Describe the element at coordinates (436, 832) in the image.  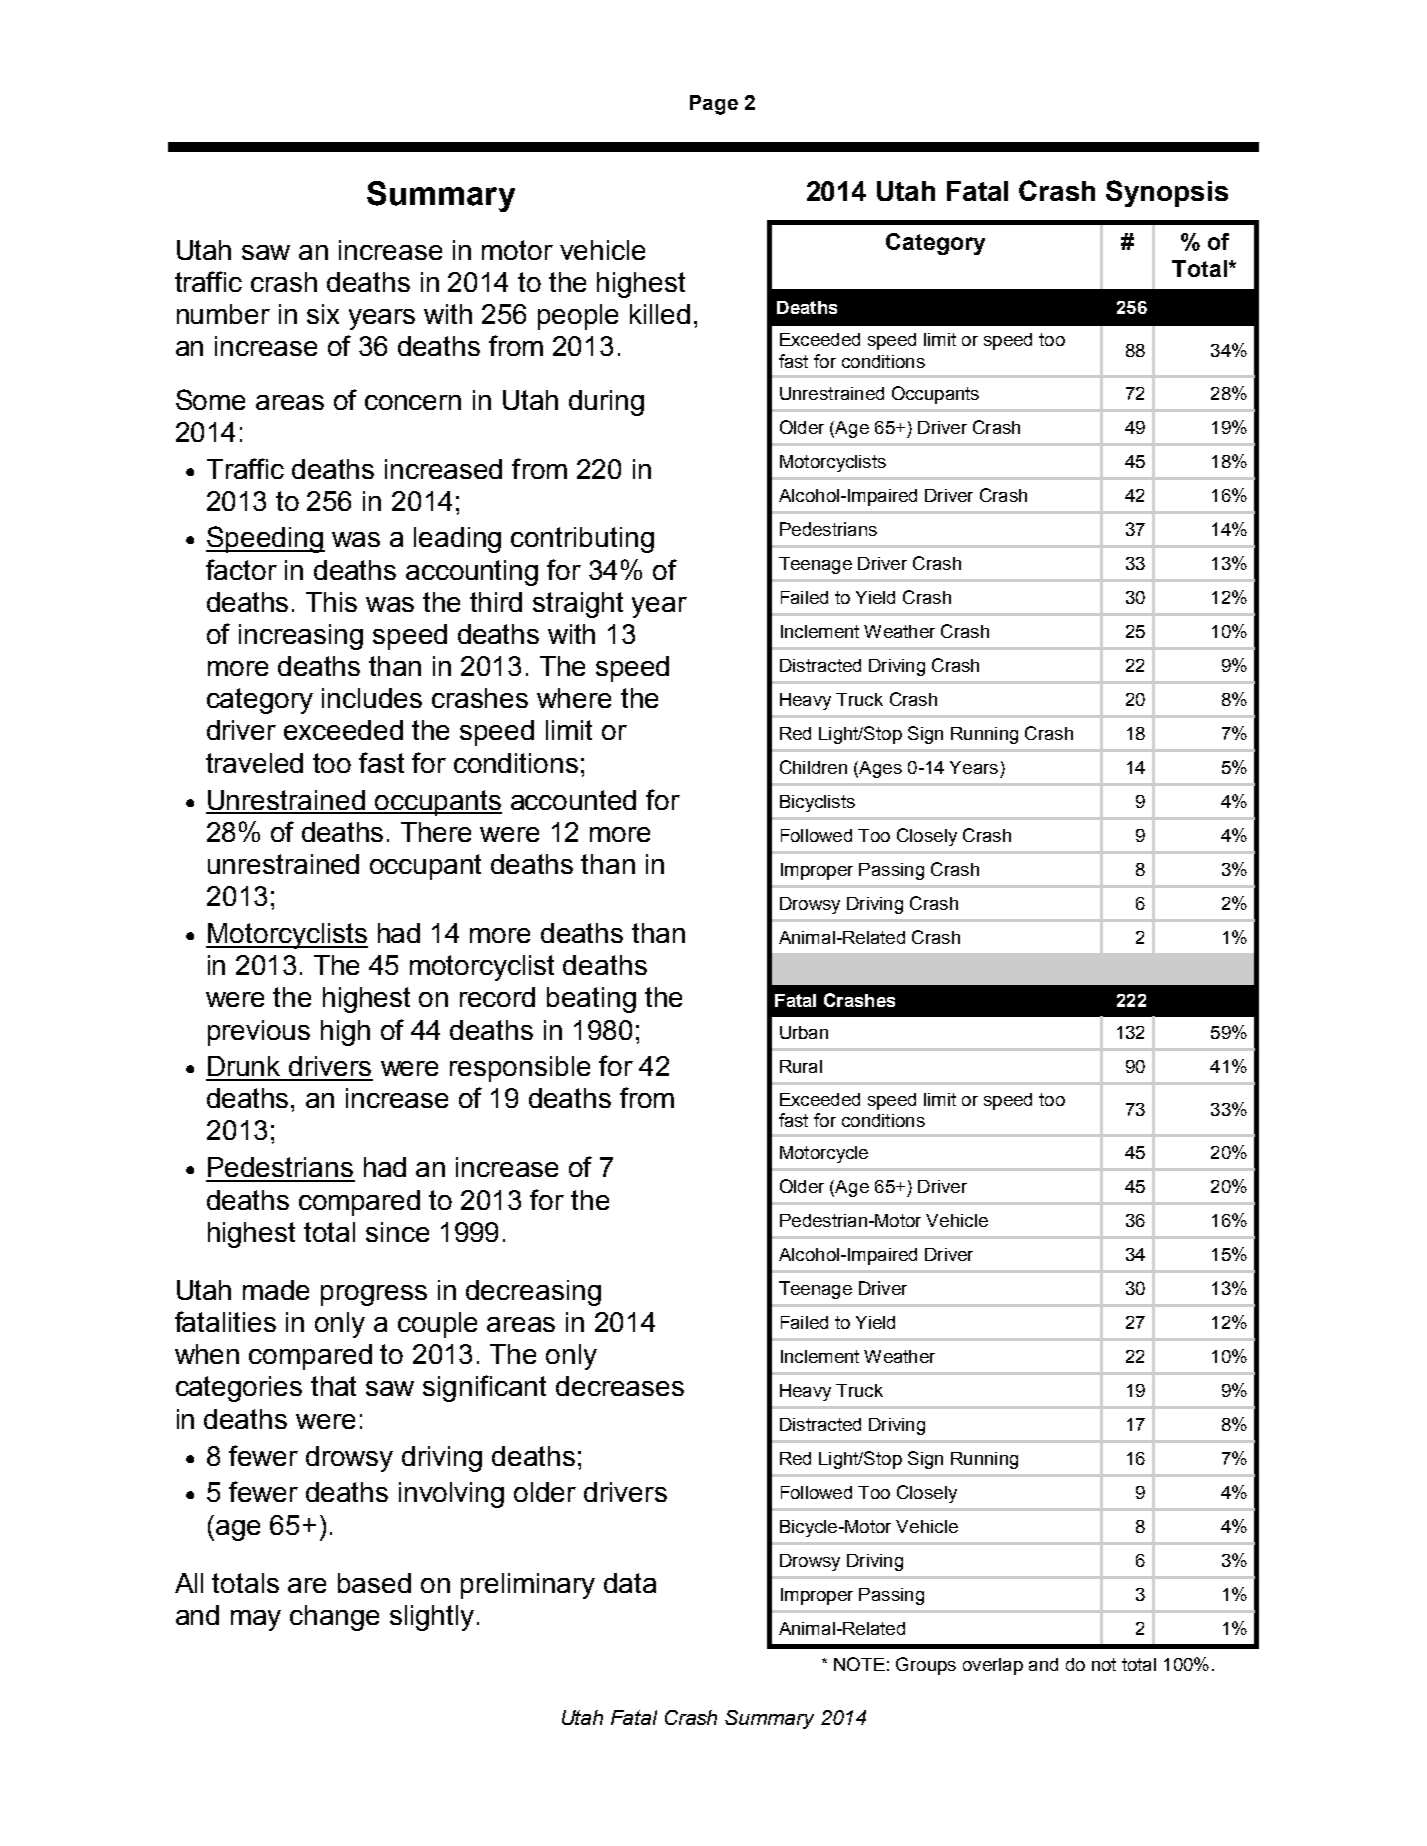
I see `There` at that location.
